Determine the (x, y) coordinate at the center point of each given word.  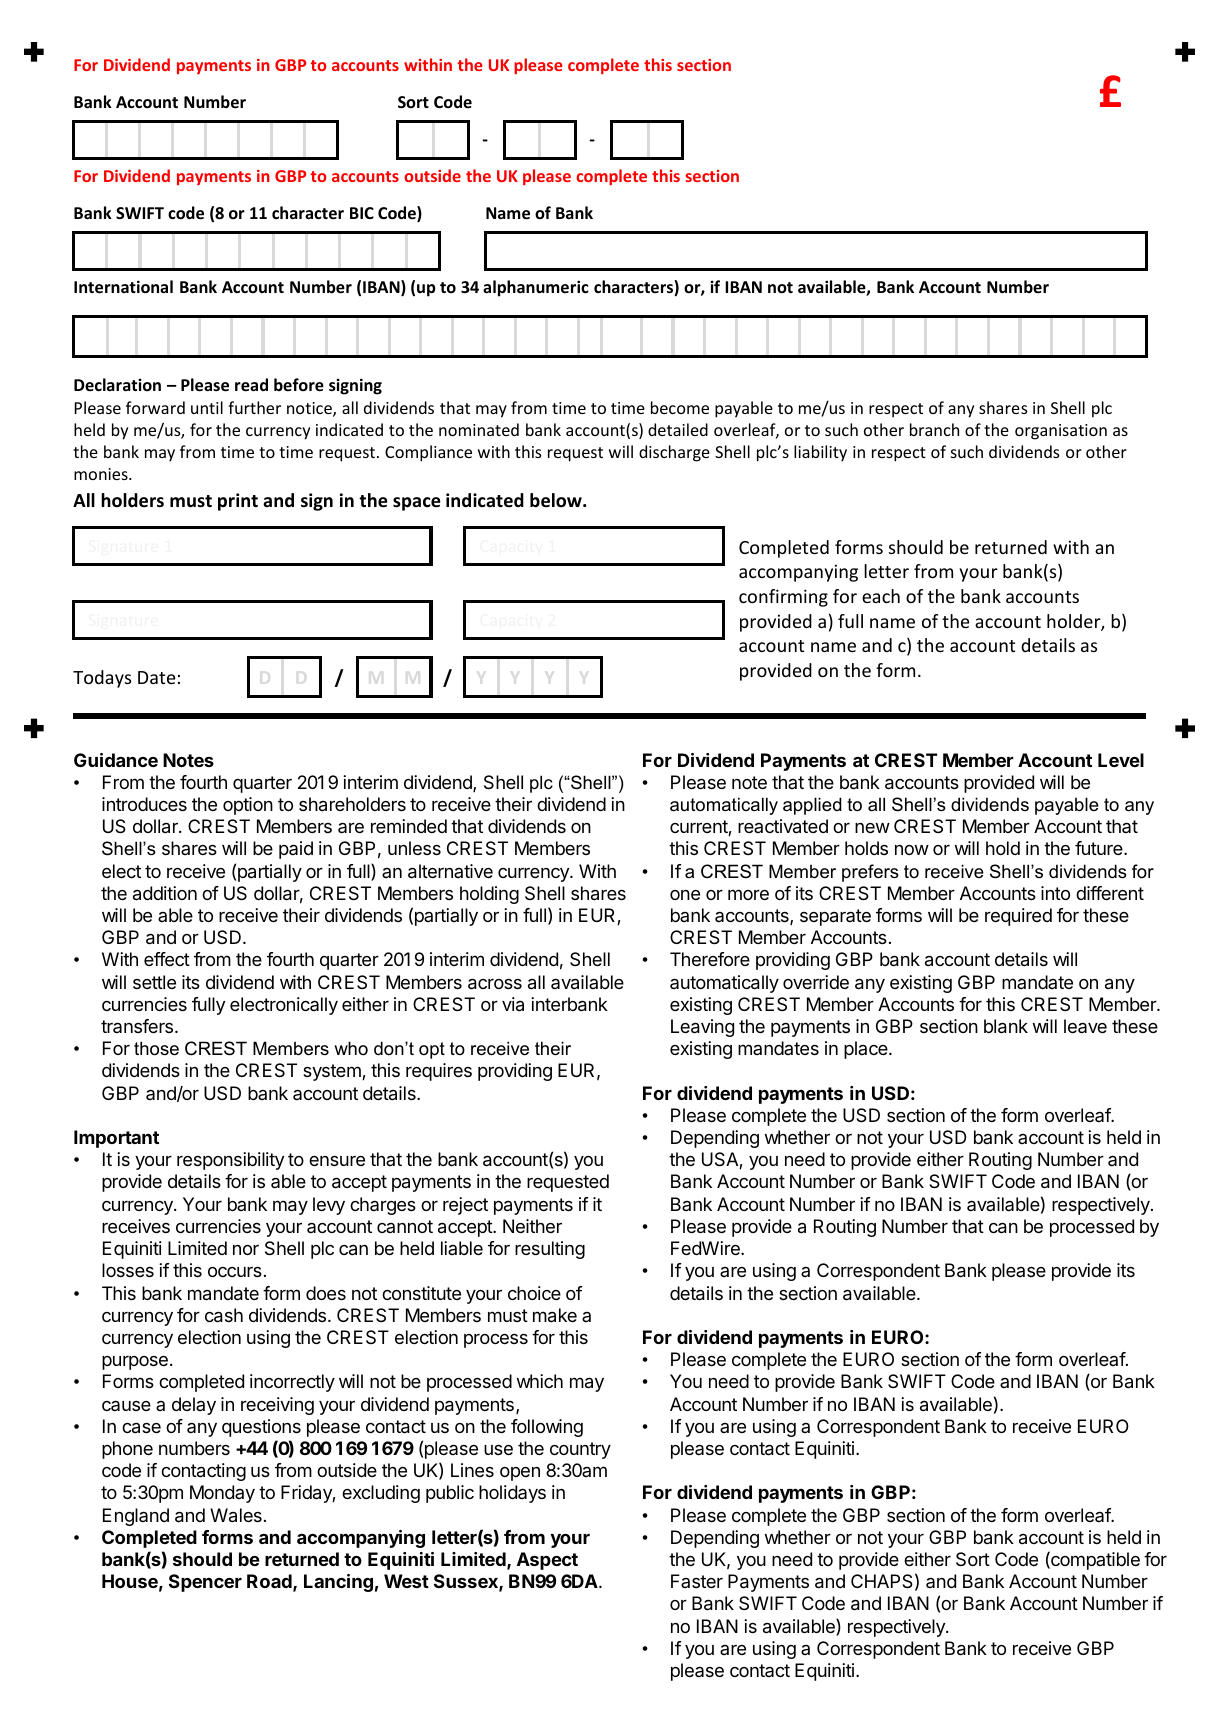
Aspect (547, 1561)
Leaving (702, 1028)
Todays (102, 679)
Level (1121, 760)
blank (1006, 1026)
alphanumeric (536, 288)
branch (934, 429)
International (123, 287)
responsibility (230, 1161)
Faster (697, 1581)
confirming (783, 598)
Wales (236, 1515)
